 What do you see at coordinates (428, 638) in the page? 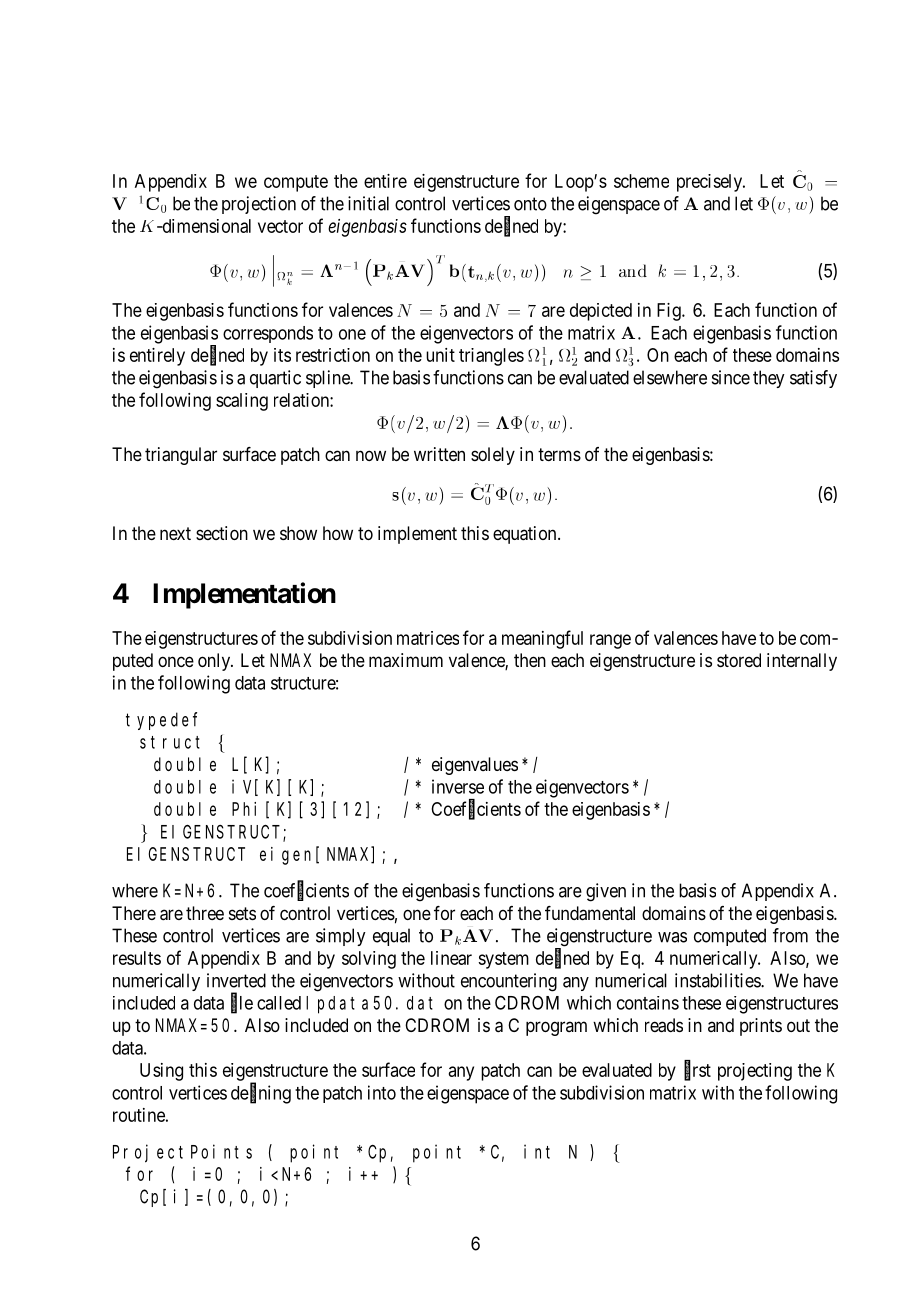
I see `matrices` at bounding box center [428, 638].
